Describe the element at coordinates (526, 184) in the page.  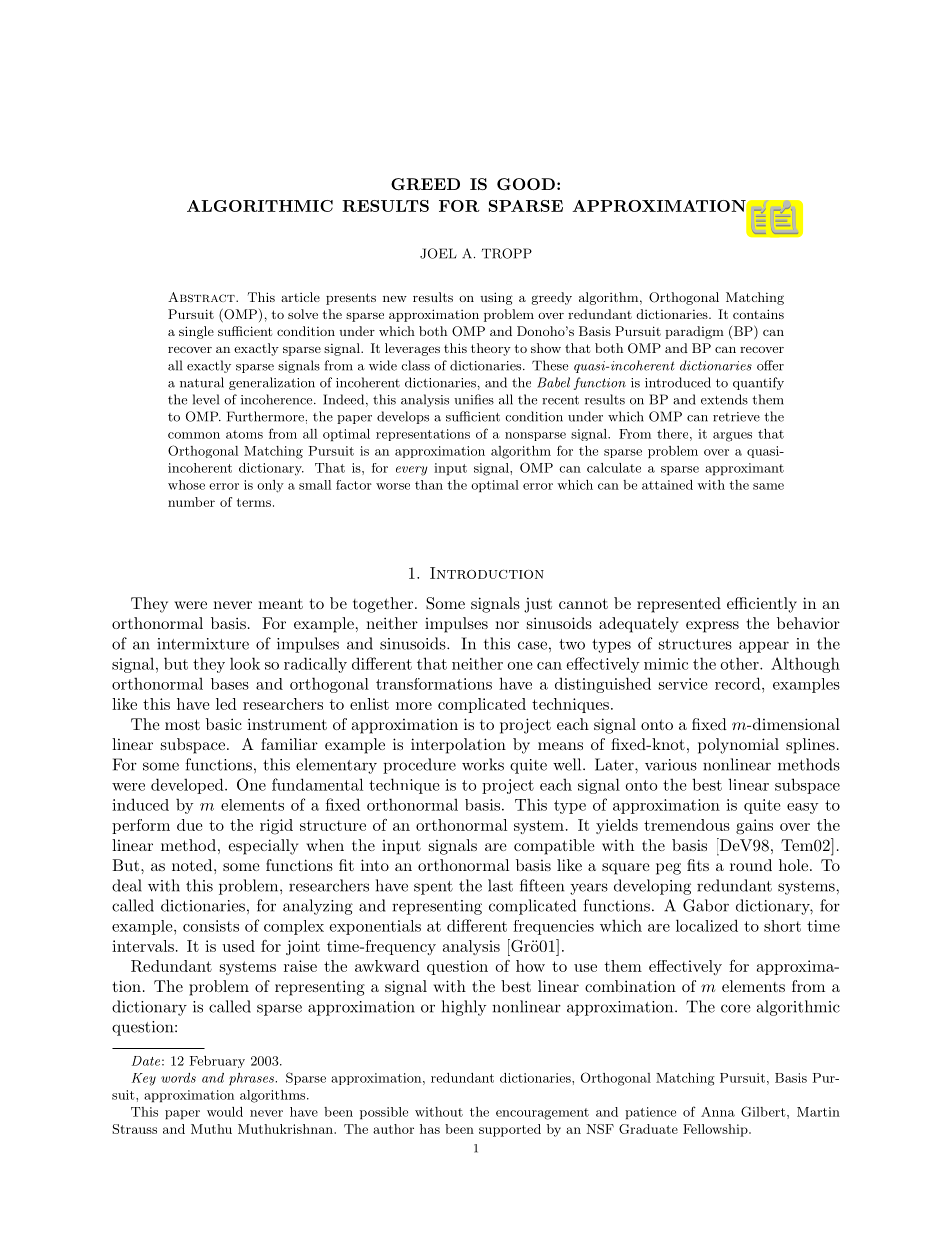
I see `GOOD` at that location.
